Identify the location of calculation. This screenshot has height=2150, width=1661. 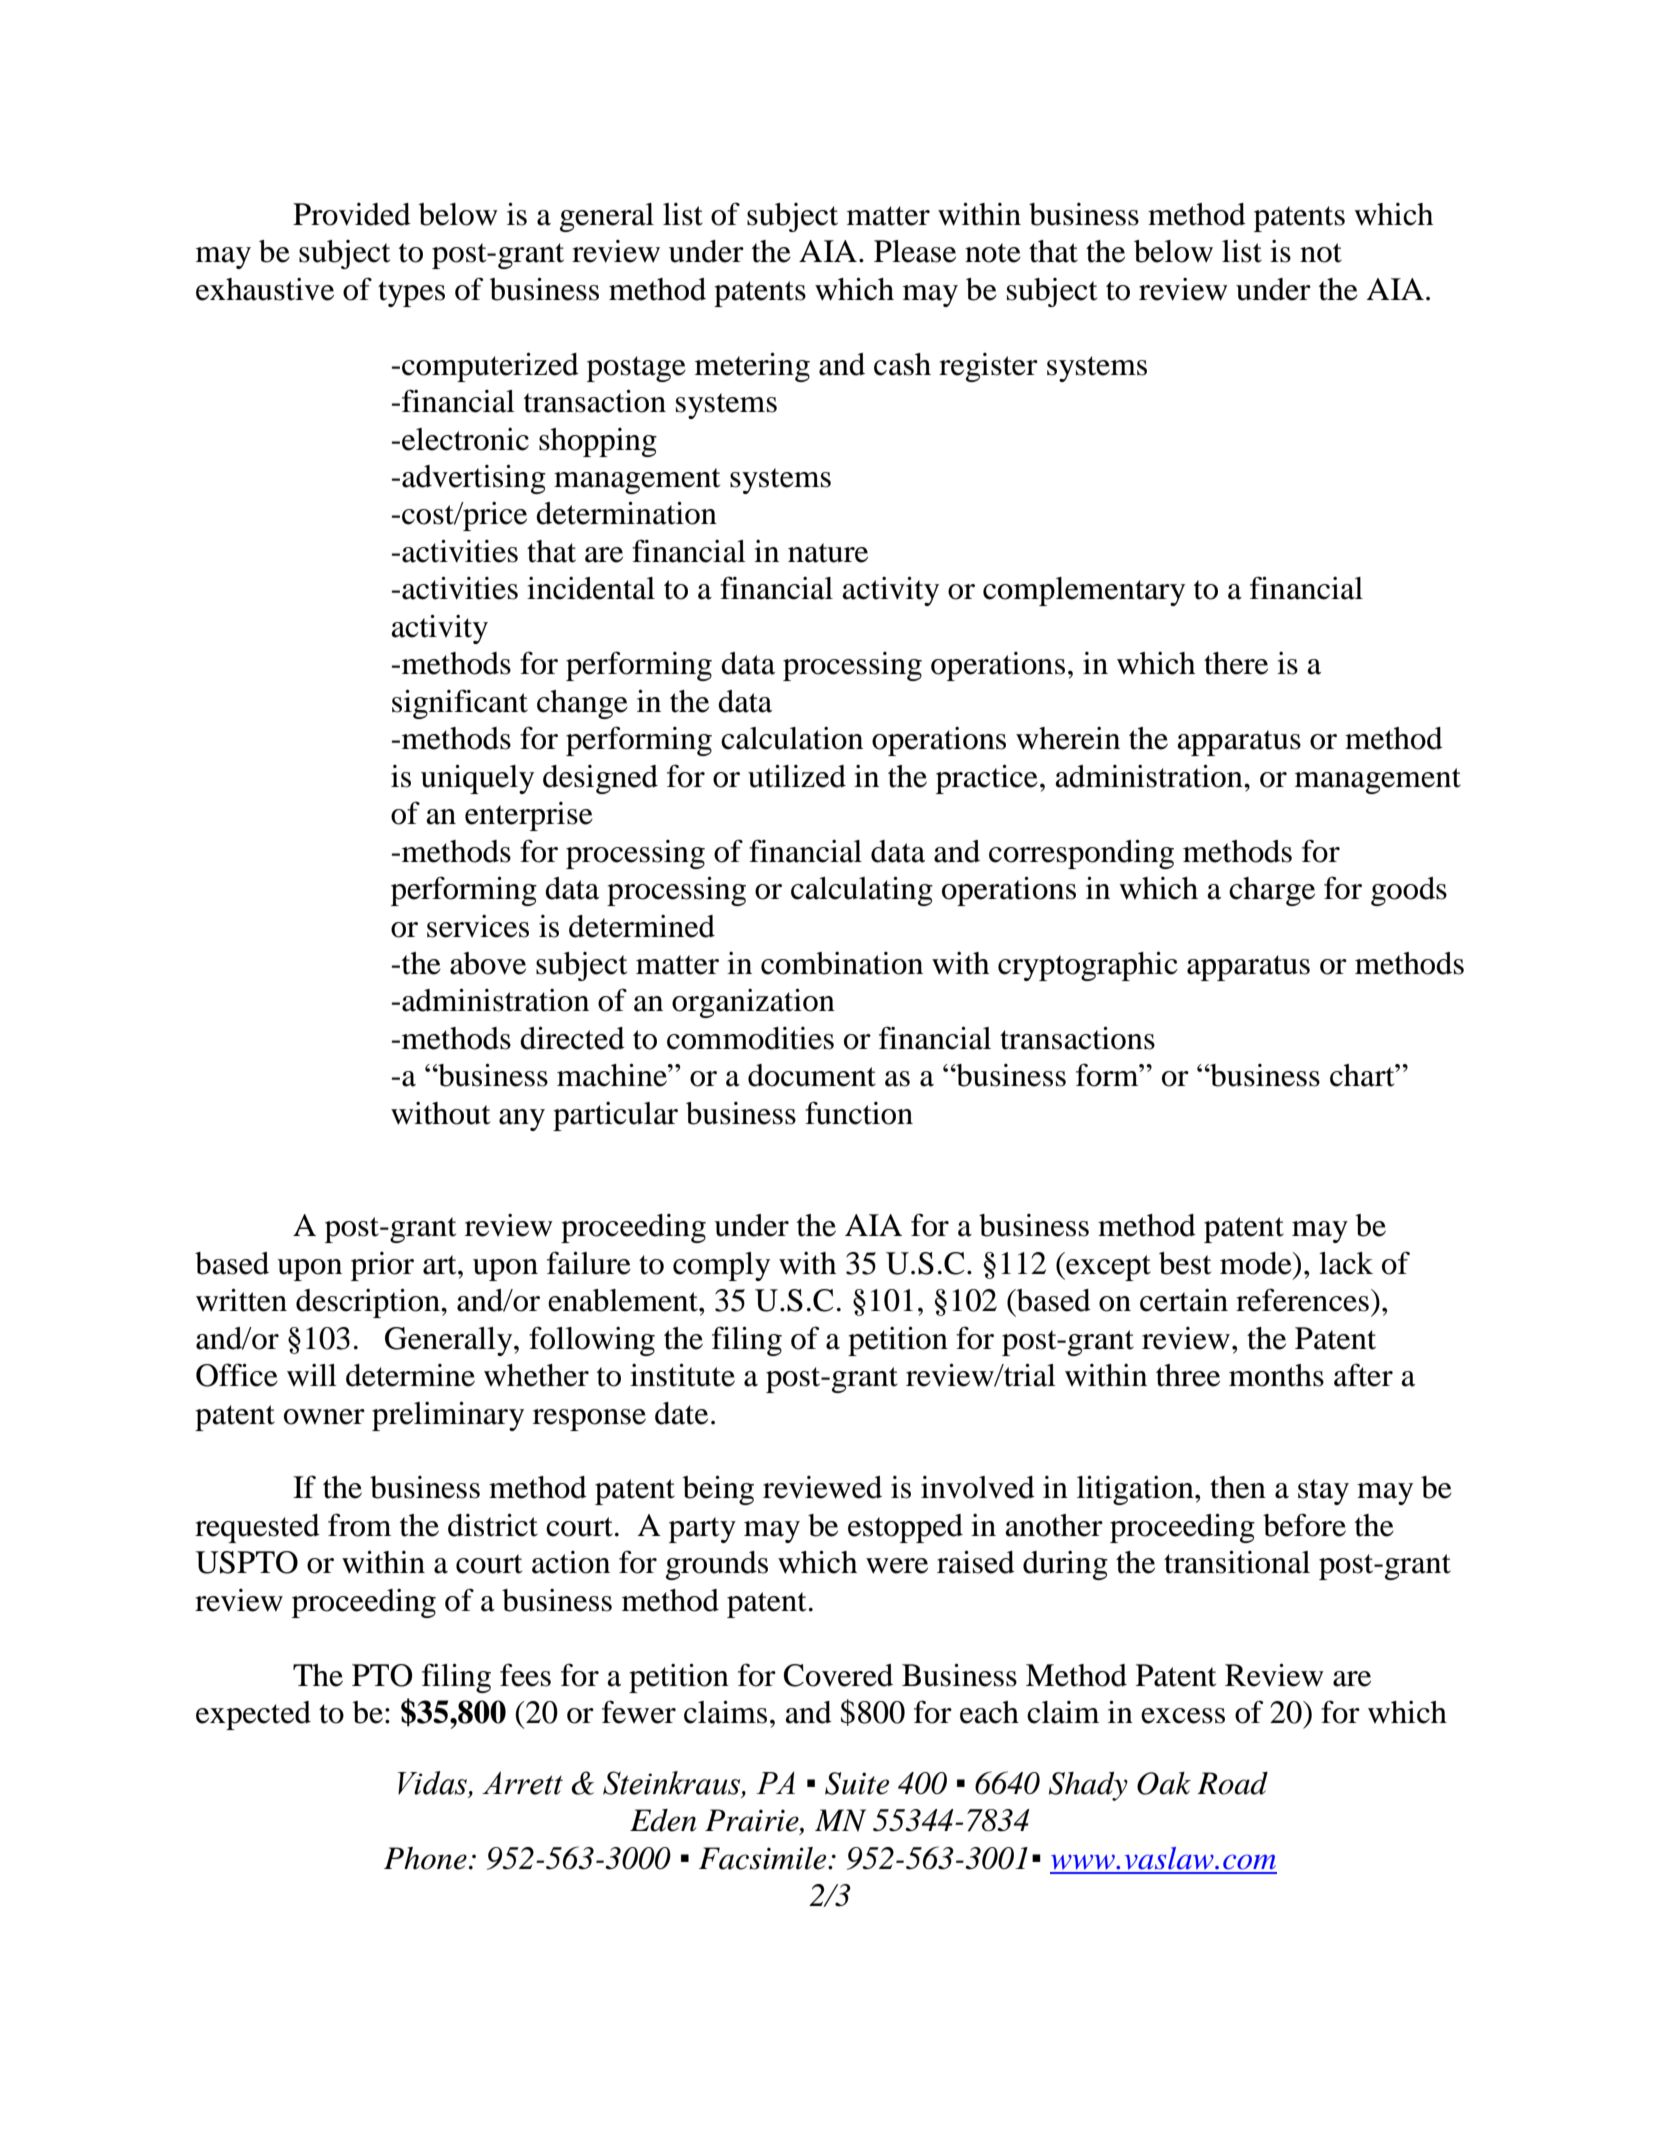
(792, 738).
